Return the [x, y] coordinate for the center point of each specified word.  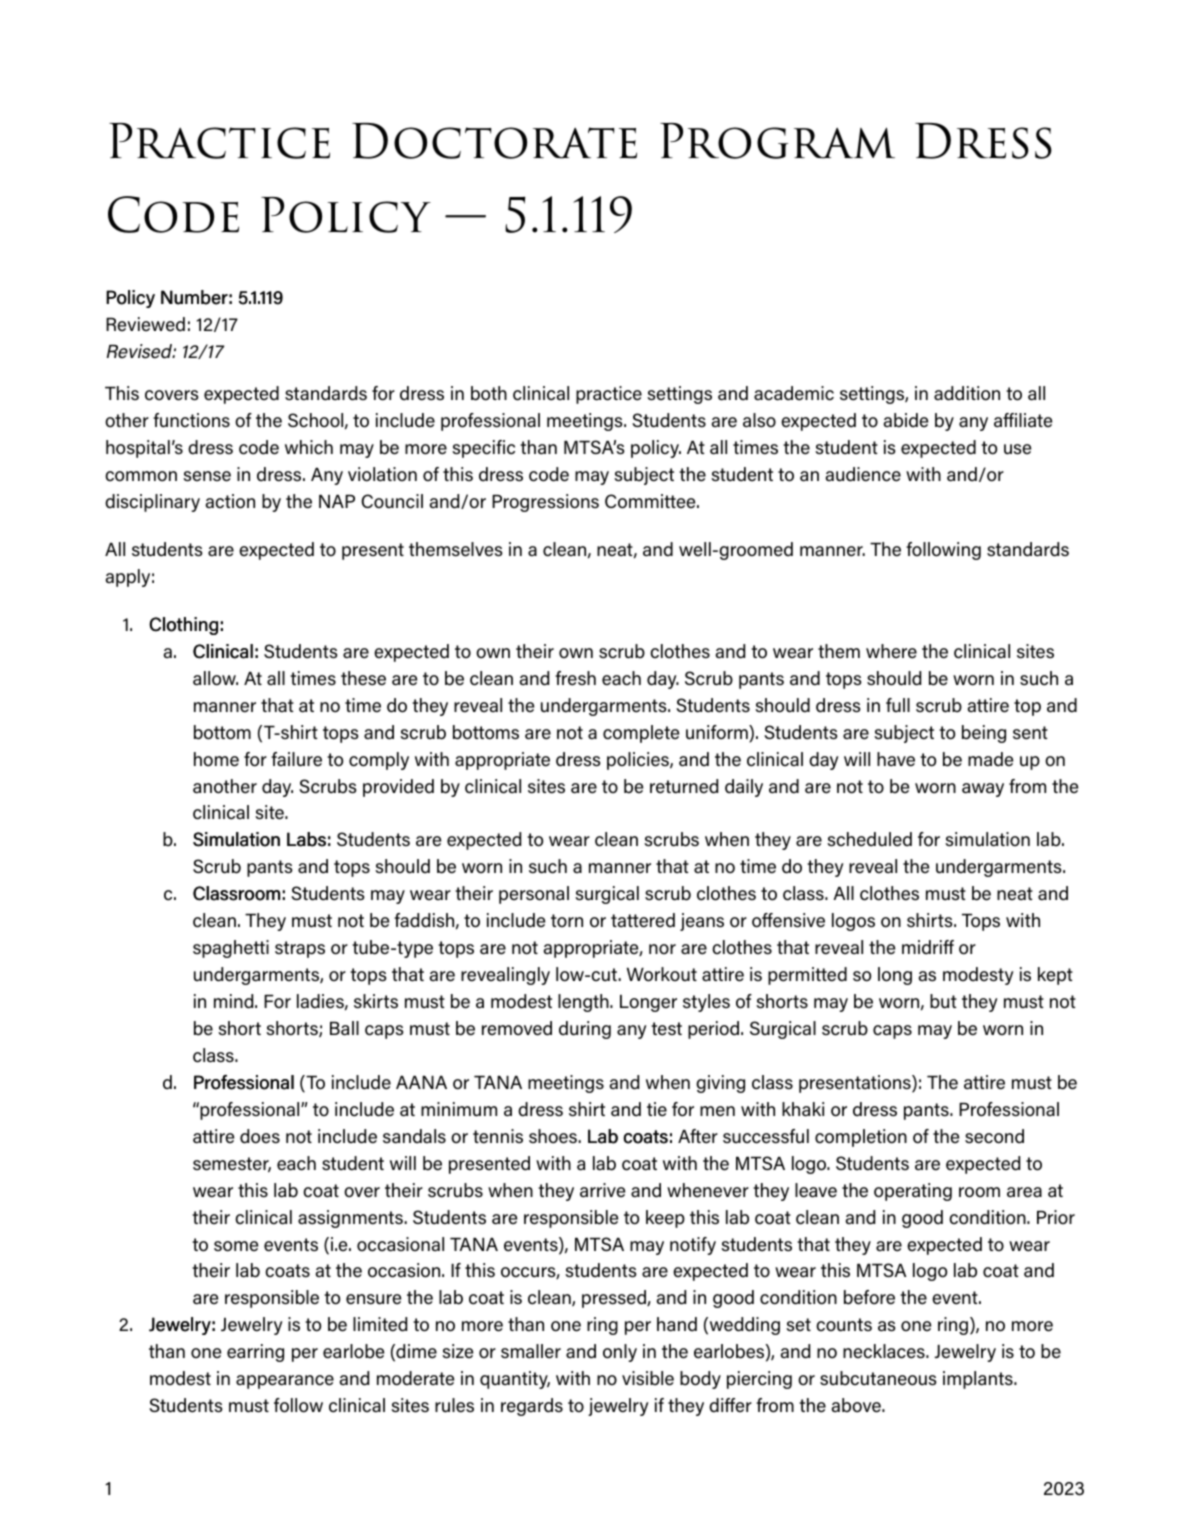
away [983, 790]
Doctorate [494, 141]
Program [777, 141]
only [620, 1353]
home [216, 759]
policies [639, 761]
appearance [285, 1382]
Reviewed [145, 324]
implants [979, 1380]
